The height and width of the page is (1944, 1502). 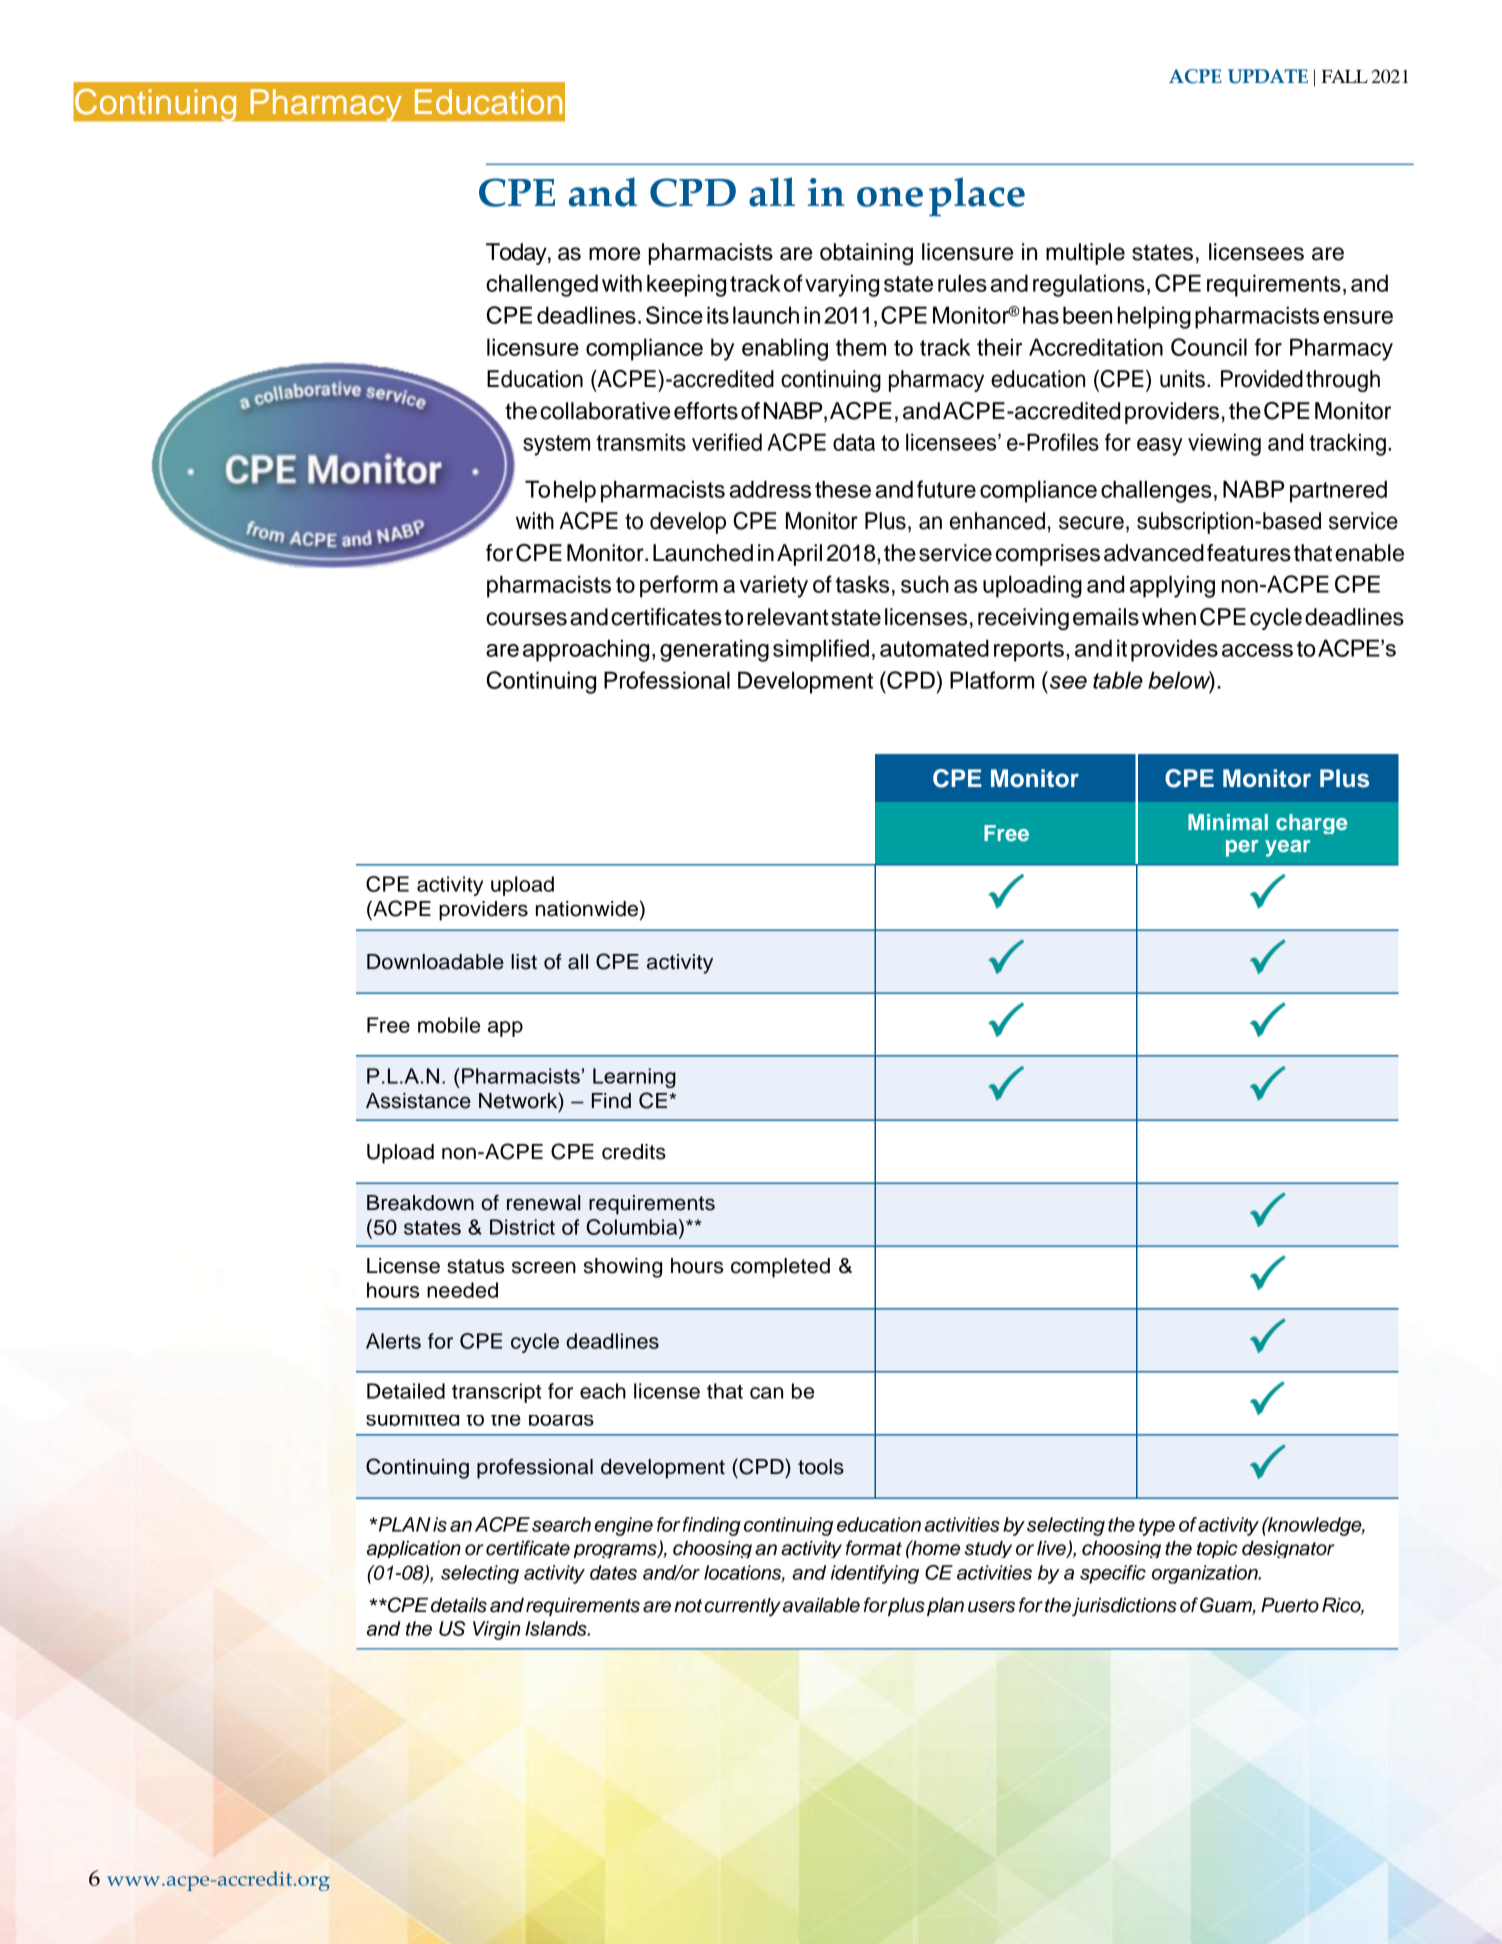 I want to click on organization, so click(x=1206, y=1574).
